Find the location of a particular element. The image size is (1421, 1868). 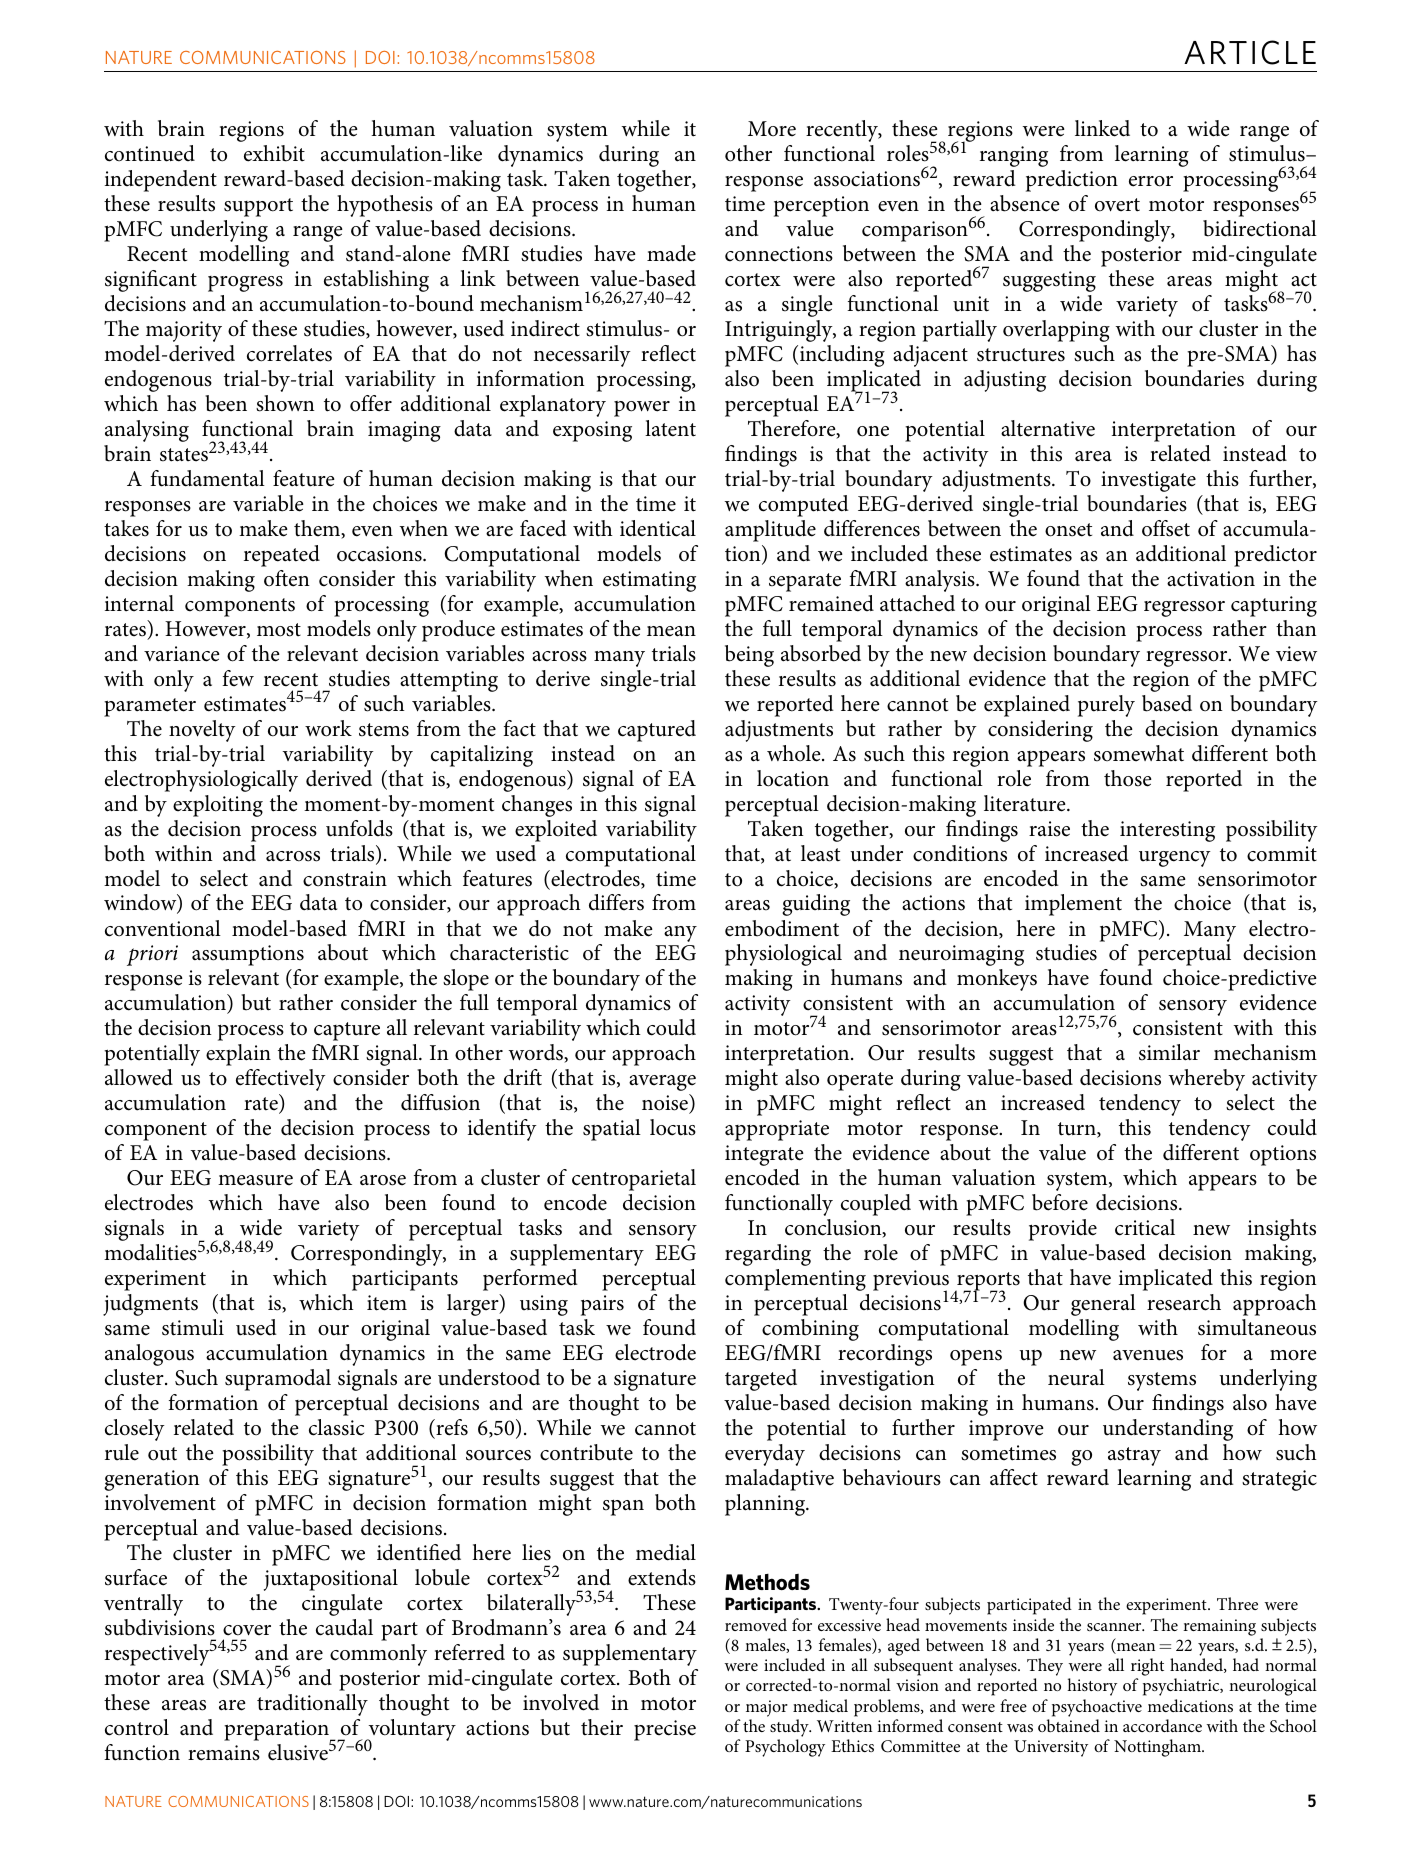

latent is located at coordinates (670, 428).
